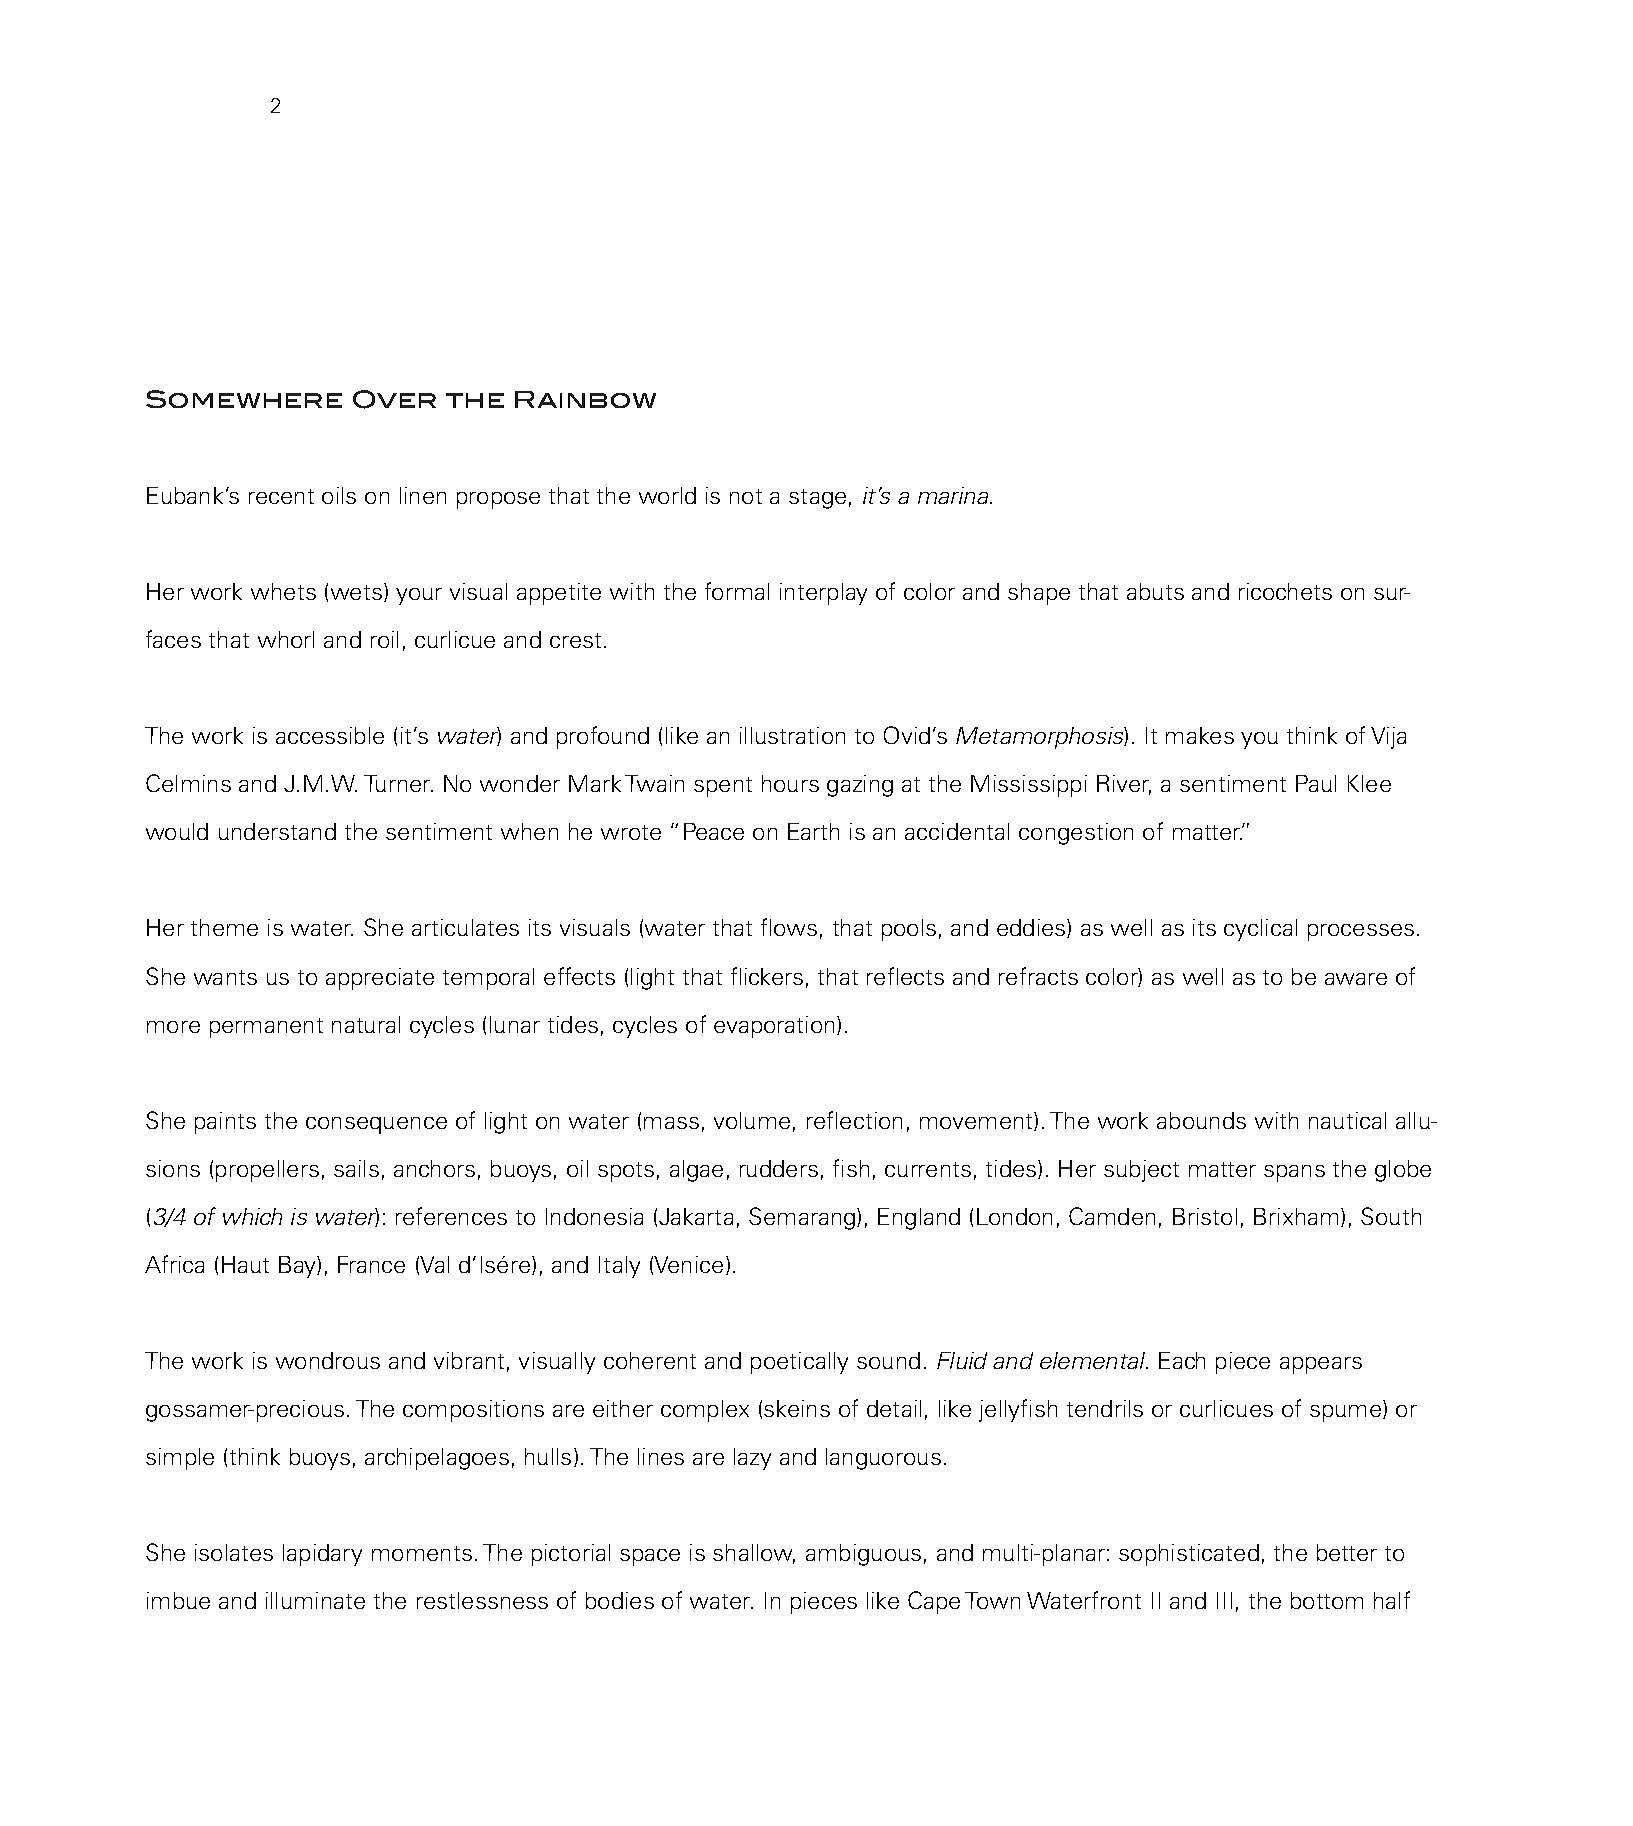  Describe the element at coordinates (330, 735) in the screenshot. I see `accessible` at that location.
